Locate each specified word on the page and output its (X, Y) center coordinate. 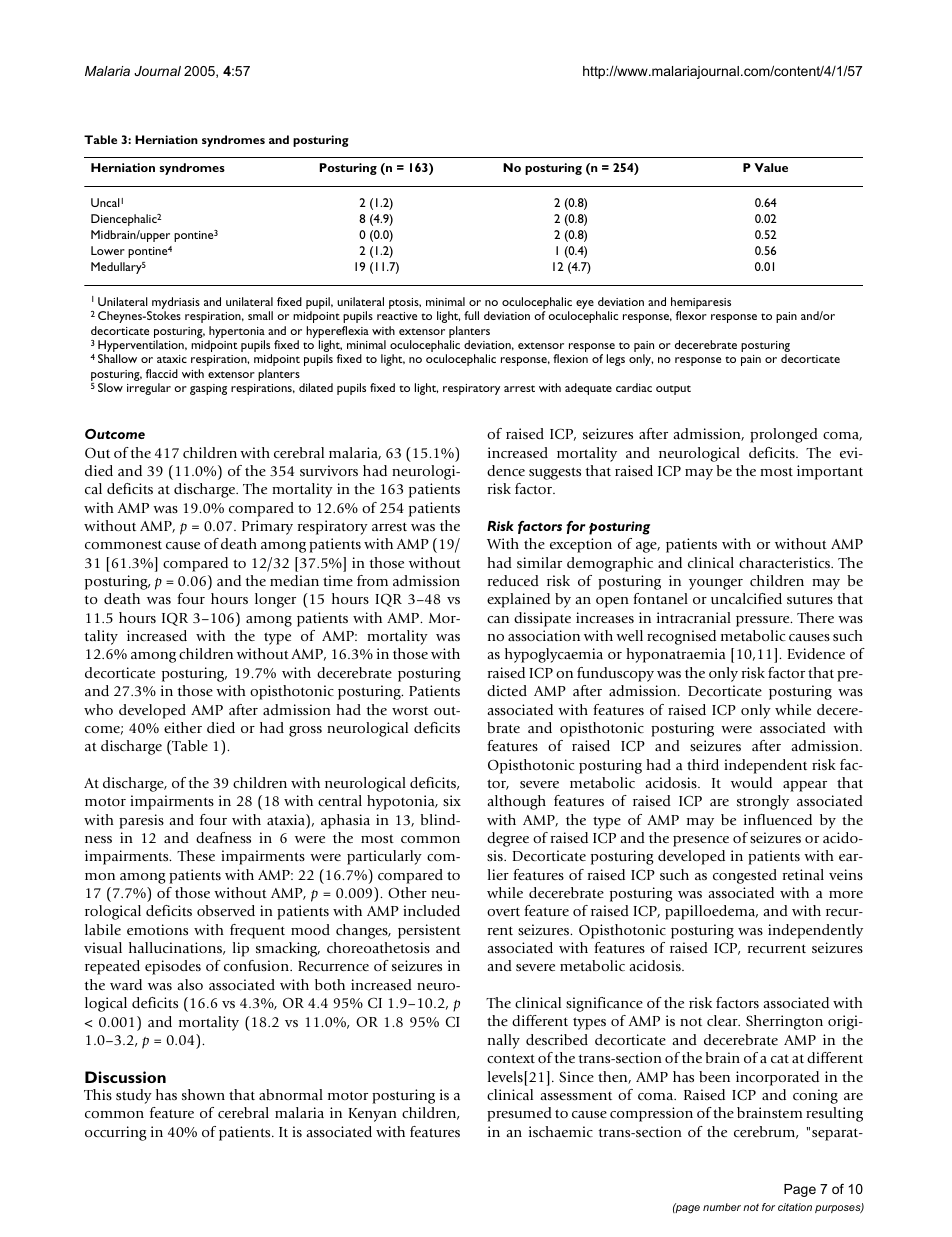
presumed (519, 1114)
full (471, 315)
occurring (116, 1133)
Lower (108, 250)
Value (771, 167)
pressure (764, 621)
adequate (588, 389)
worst (410, 710)
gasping (208, 389)
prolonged (784, 435)
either (183, 727)
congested (745, 876)
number (722, 1207)
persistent (429, 931)
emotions (157, 929)
